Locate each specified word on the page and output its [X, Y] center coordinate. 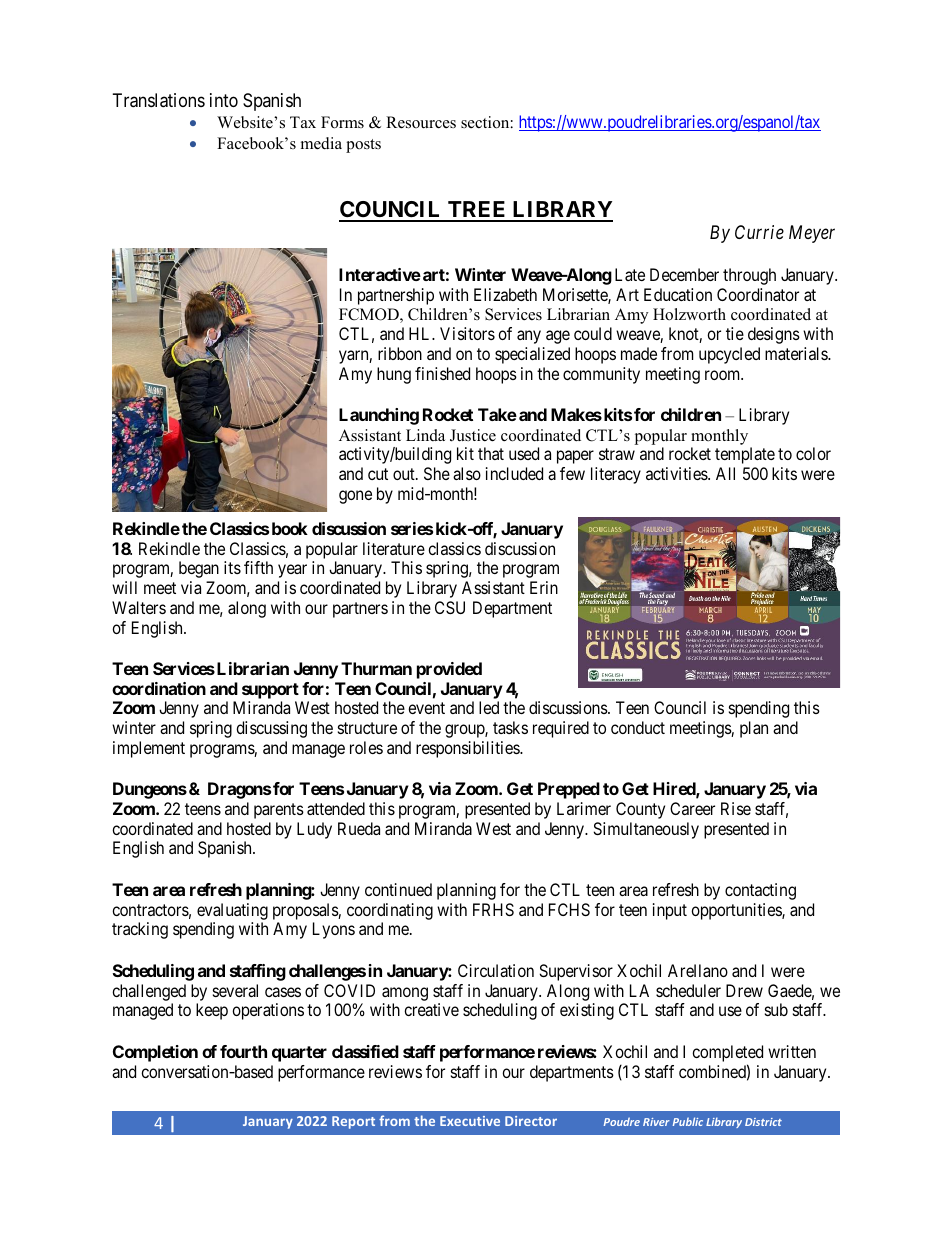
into [224, 100]
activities [677, 473]
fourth [243, 1051]
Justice [473, 435]
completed [727, 1053]
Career [692, 808]
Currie [759, 232]
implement [149, 749]
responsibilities [468, 749]
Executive [470, 1121]
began [199, 569]
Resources [421, 122]
